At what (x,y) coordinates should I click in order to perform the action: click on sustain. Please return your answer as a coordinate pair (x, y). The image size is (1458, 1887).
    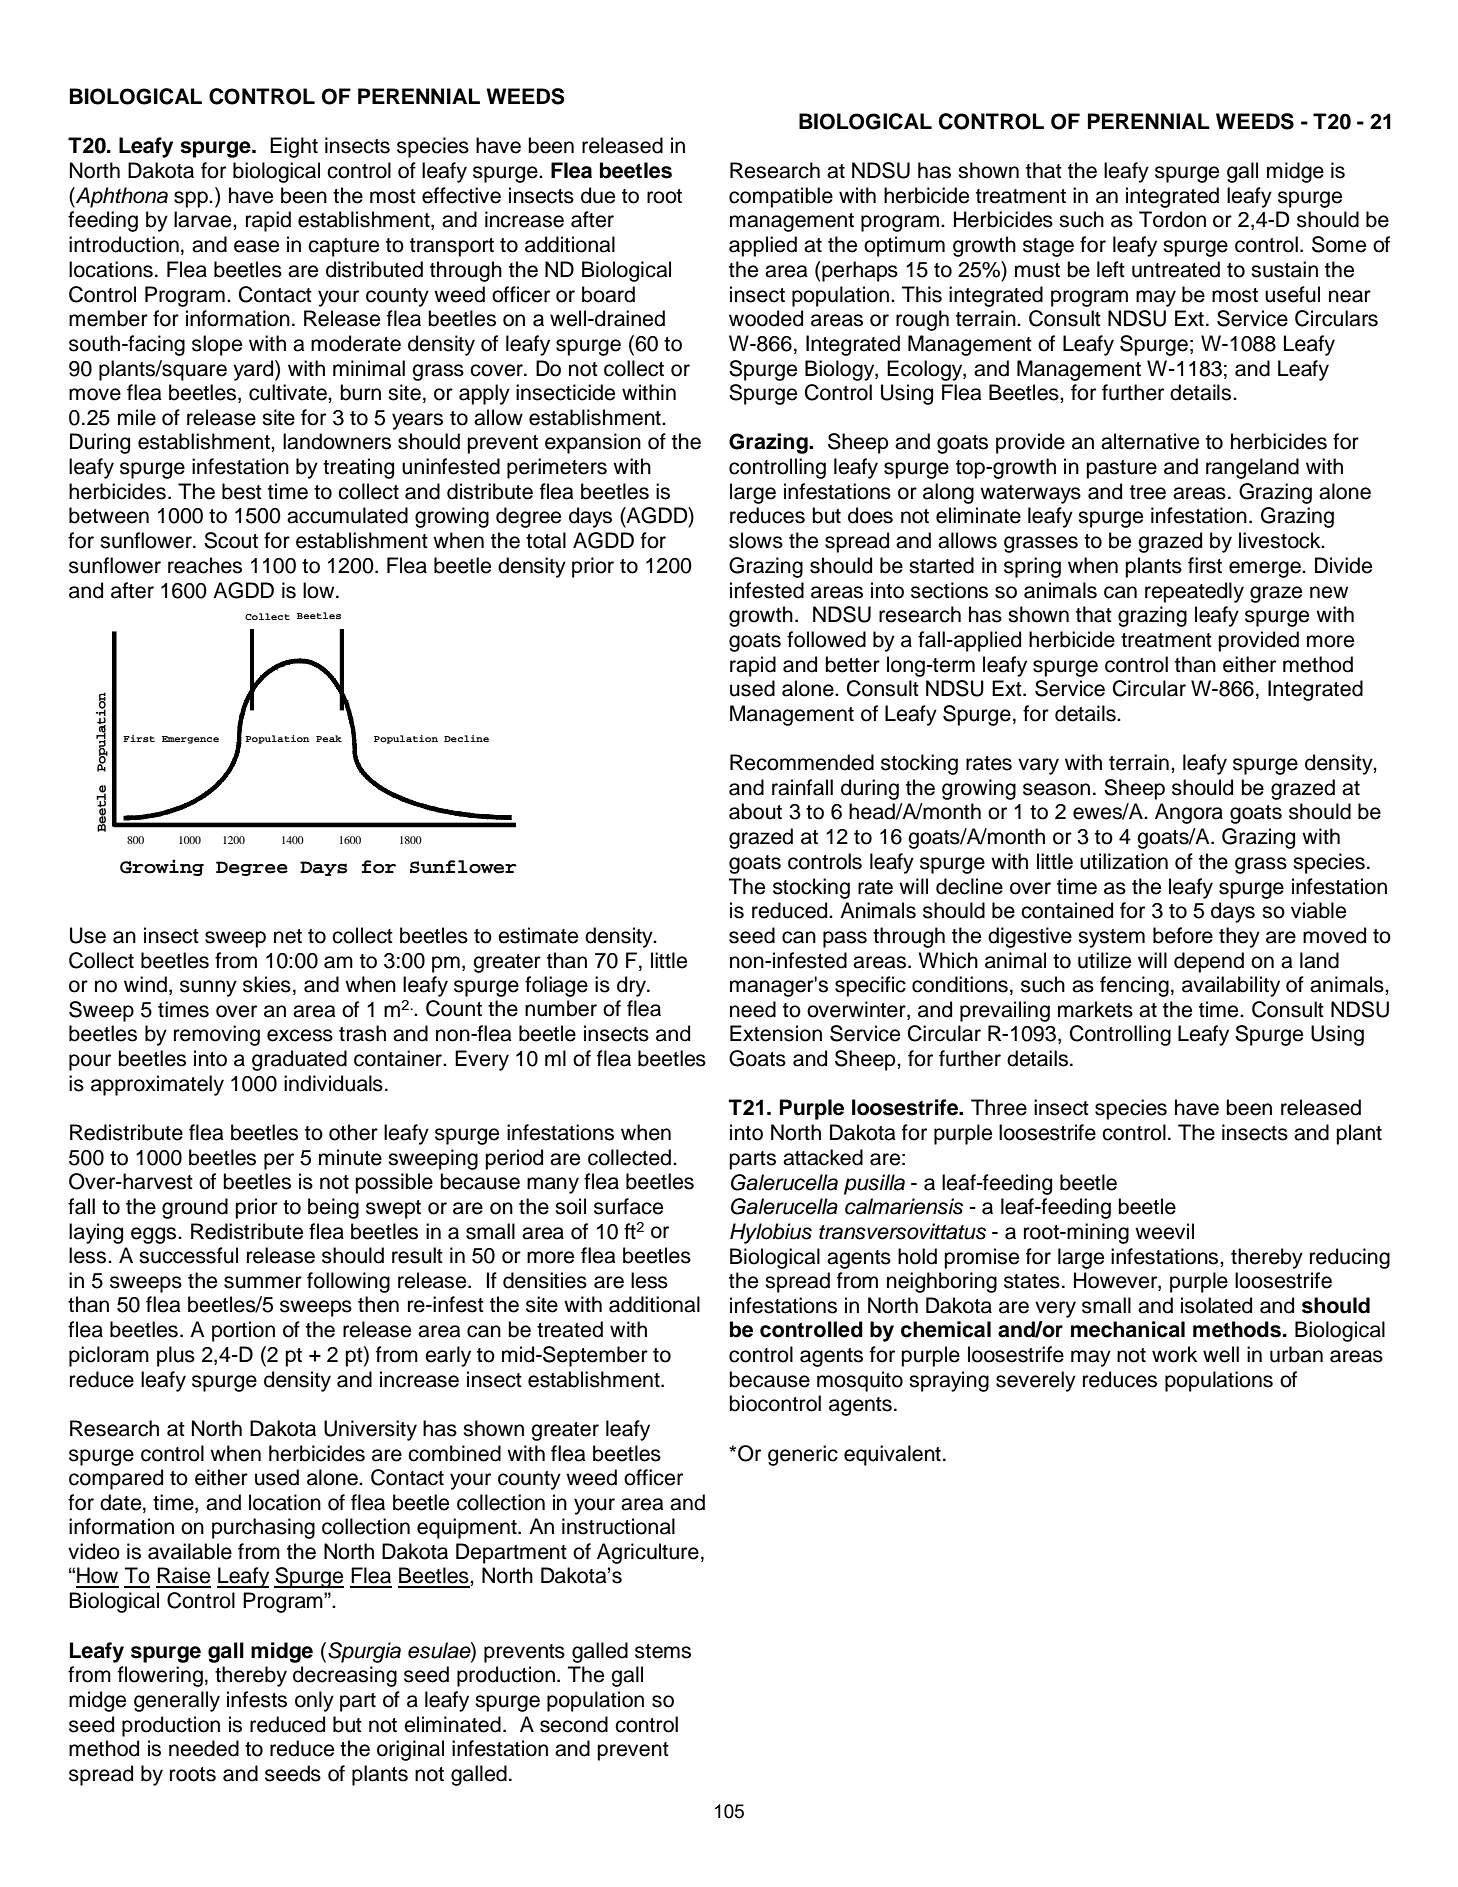
    Looking at the image, I should click on (1284, 269).
